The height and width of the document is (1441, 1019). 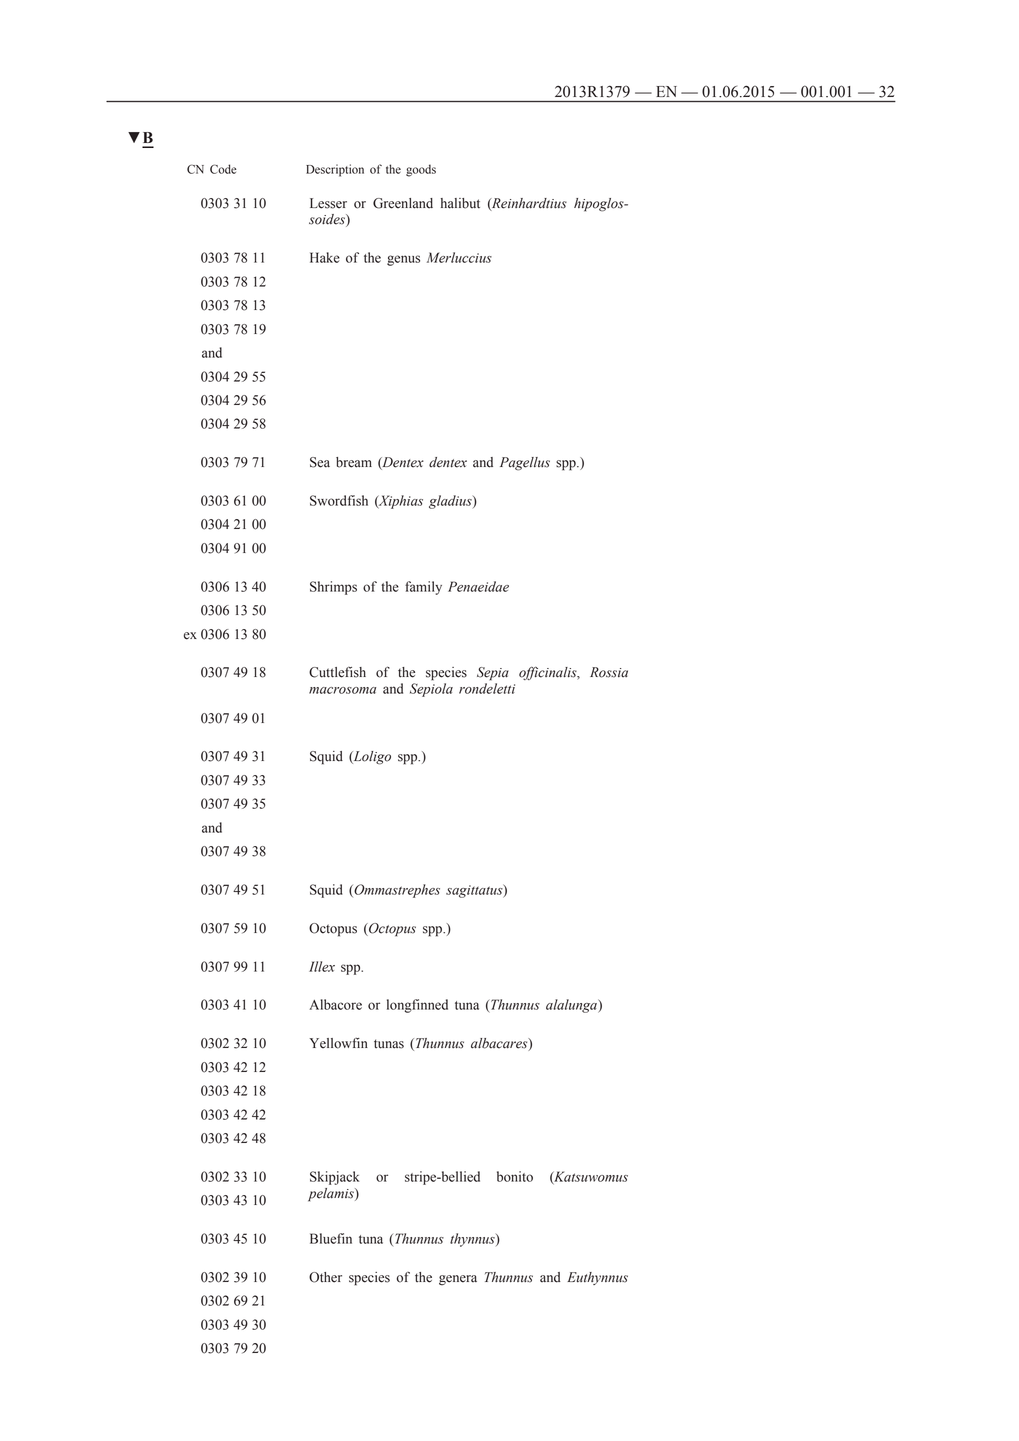 What do you see at coordinates (337, 672) in the document?
I see `Cuttlefish` at bounding box center [337, 672].
